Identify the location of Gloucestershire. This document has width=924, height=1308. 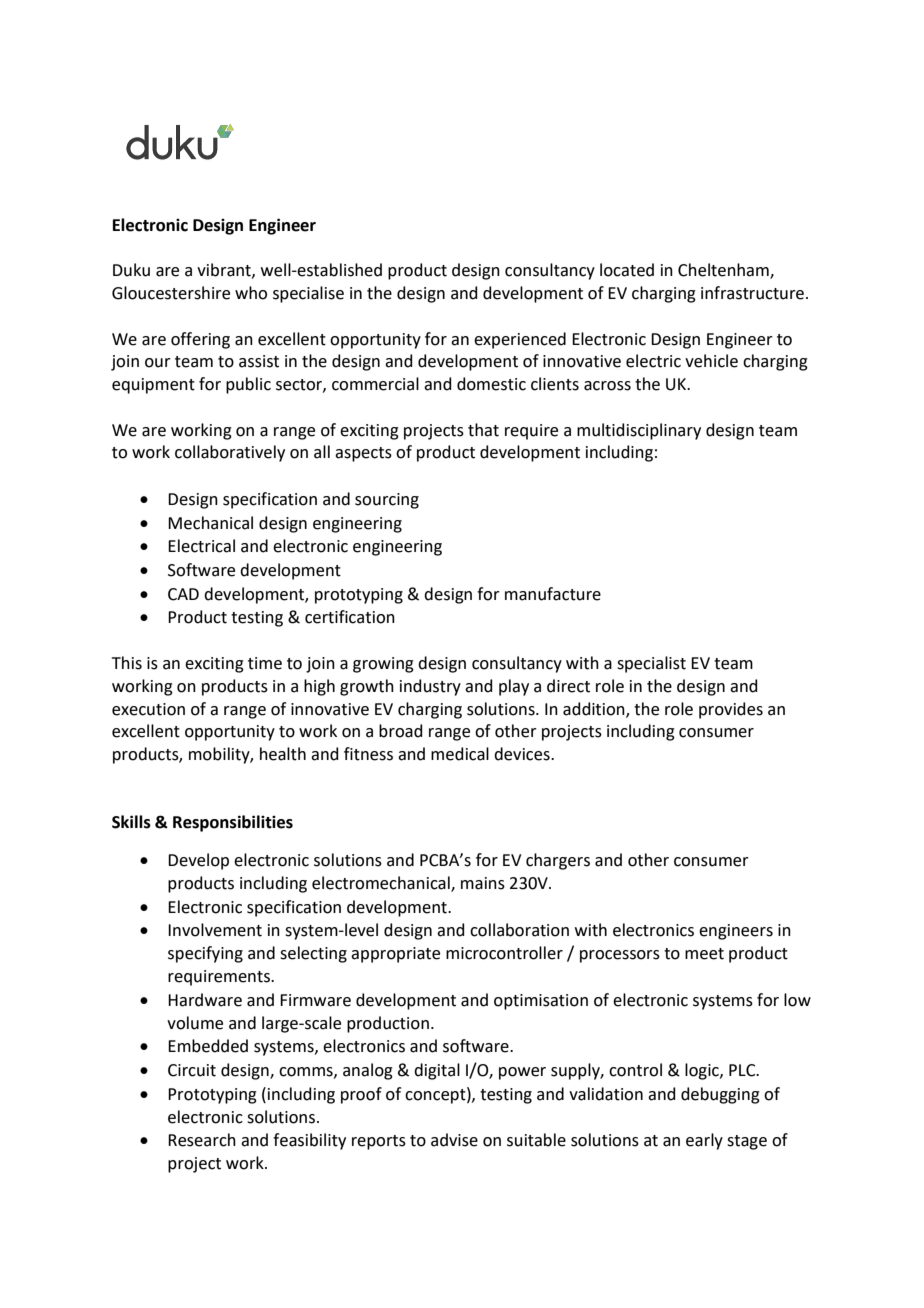
(171, 293).
